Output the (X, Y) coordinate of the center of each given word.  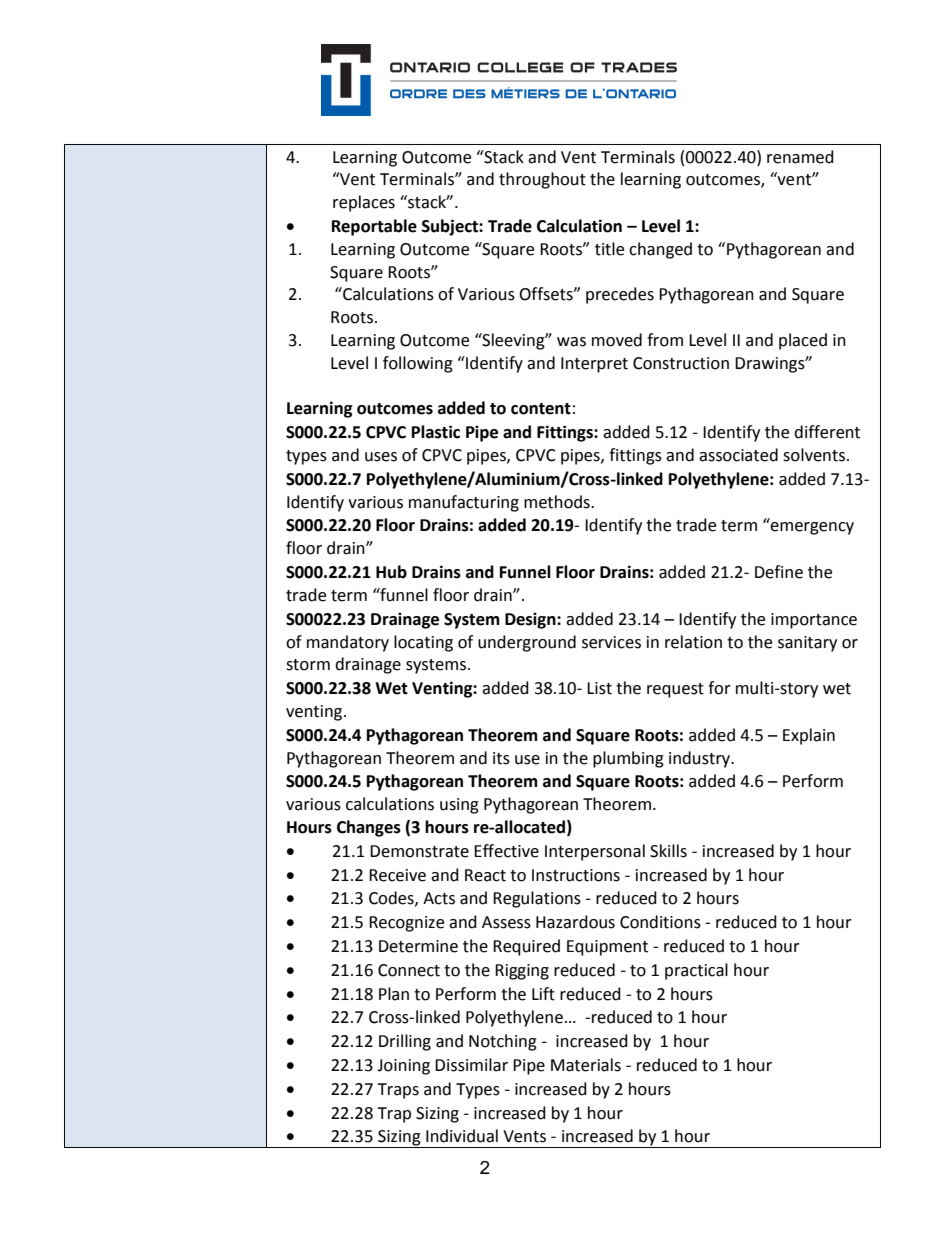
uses (381, 457)
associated (738, 455)
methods (558, 502)
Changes (369, 828)
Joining (403, 1067)
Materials (586, 1065)
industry (701, 759)
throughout (542, 180)
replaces (364, 203)
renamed (800, 157)
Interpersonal (595, 852)
